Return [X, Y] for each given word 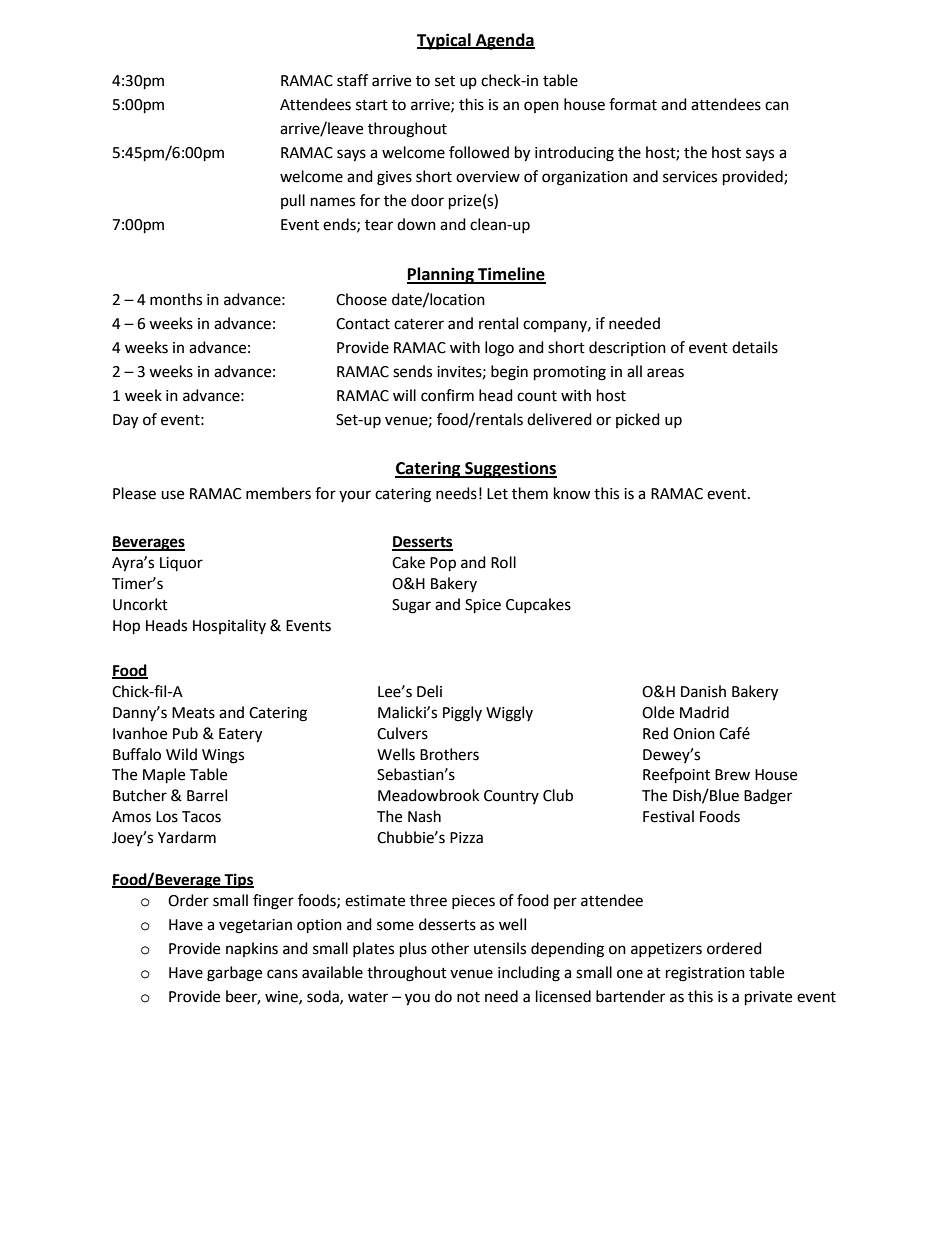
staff [352, 80]
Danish [703, 691]
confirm [447, 395]
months [176, 299]
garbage [234, 974]
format [633, 104]
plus [413, 950]
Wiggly [509, 714]
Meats [193, 713]
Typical [445, 41]
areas [665, 373]
